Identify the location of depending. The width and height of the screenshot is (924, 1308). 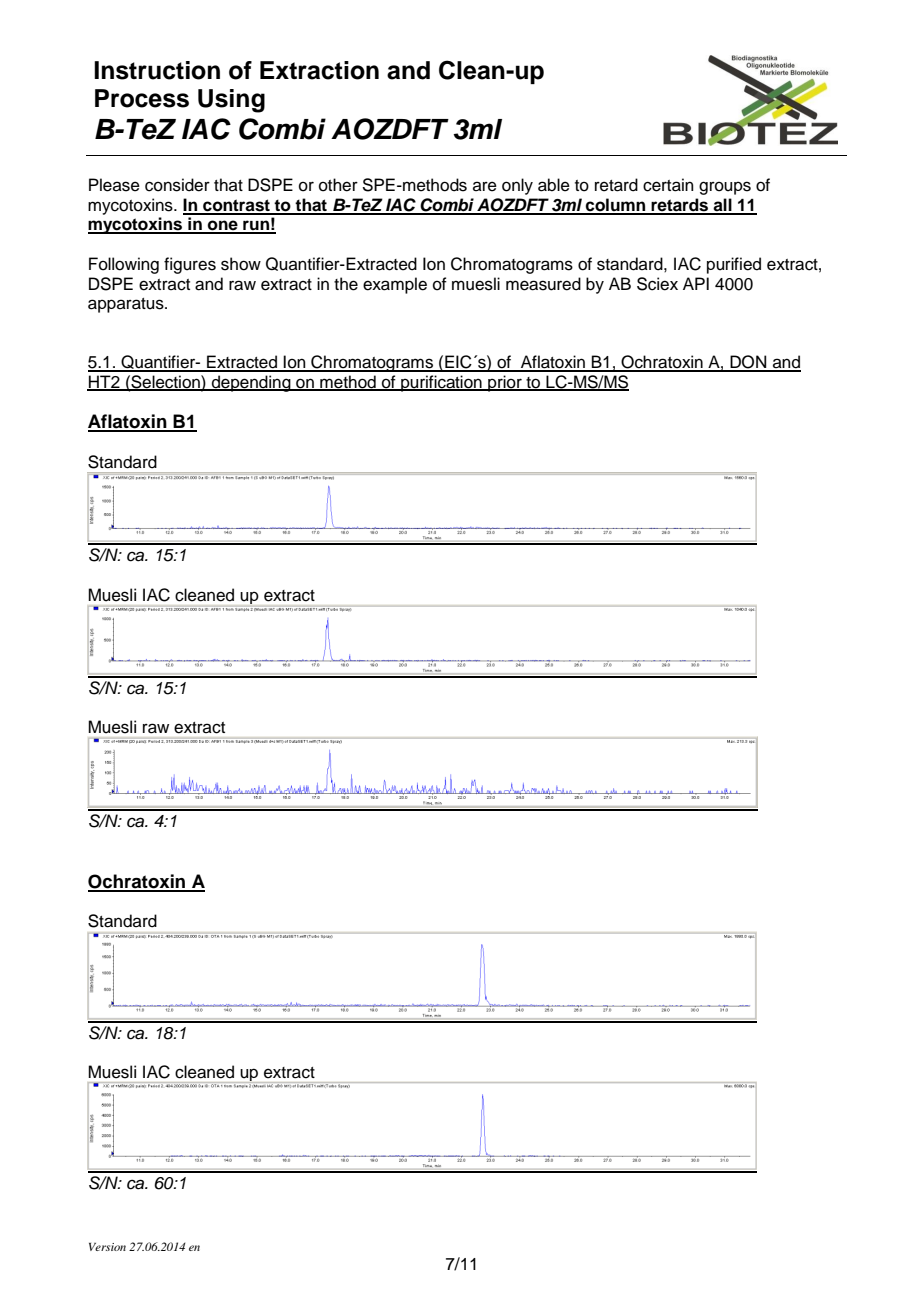
(251, 383).
